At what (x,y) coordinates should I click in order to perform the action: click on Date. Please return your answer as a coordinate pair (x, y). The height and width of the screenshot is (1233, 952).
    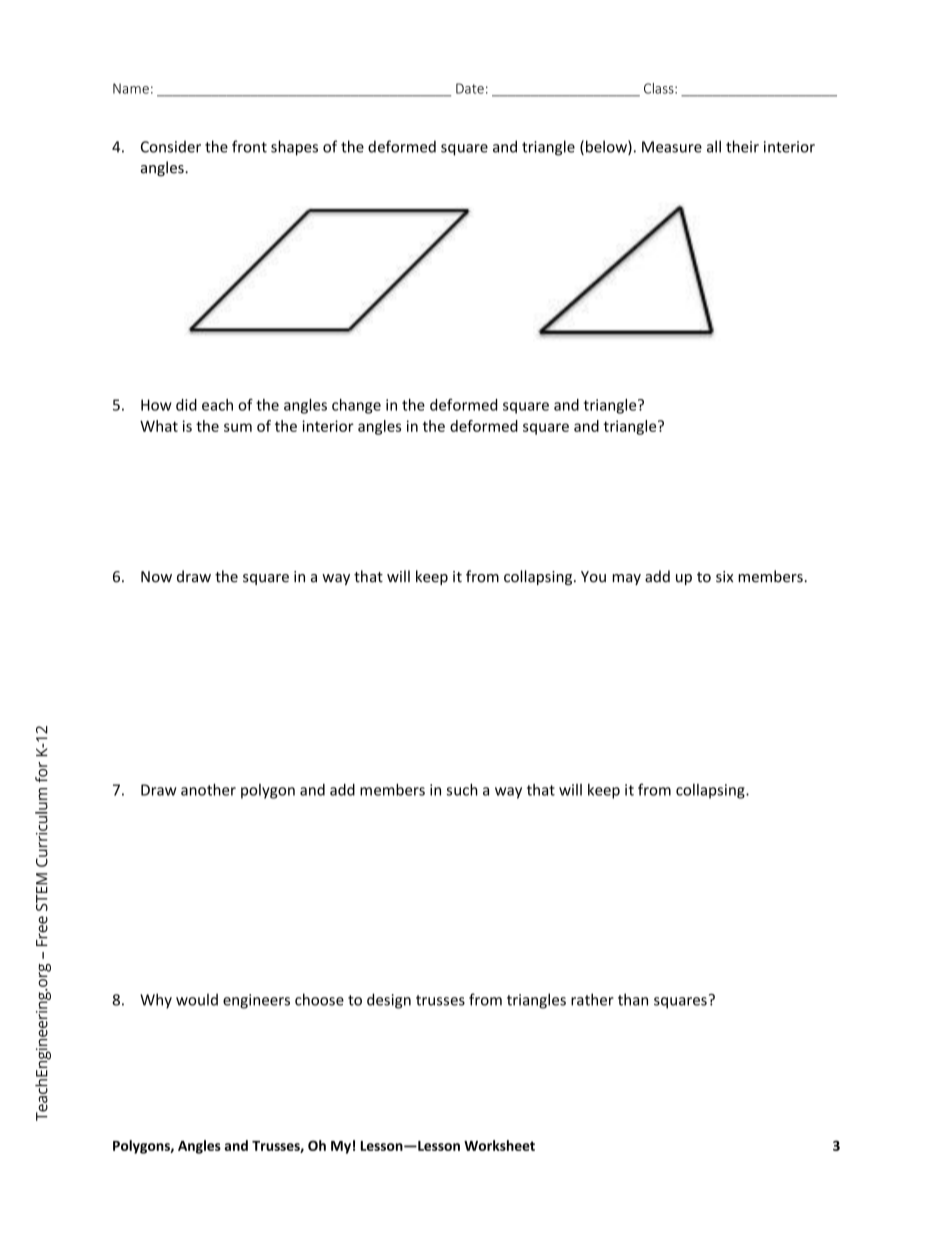
    Looking at the image, I should click on (470, 88).
